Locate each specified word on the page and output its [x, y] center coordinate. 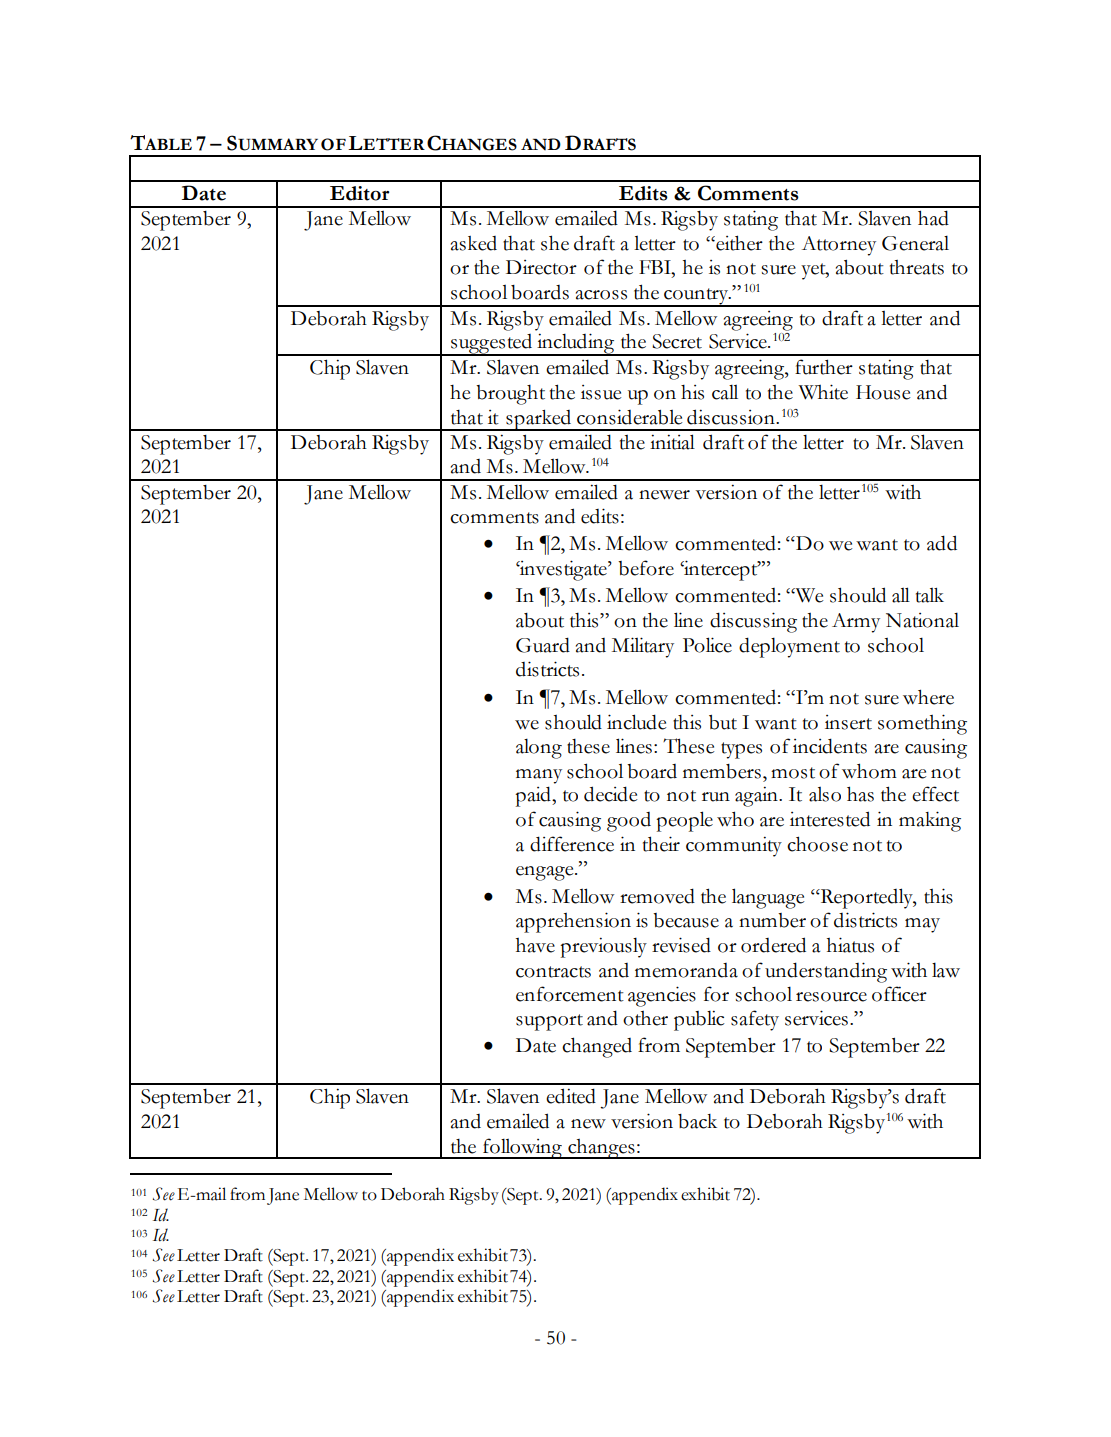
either [738, 243]
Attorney [839, 246]
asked [474, 243]
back [697, 1121]
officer [899, 994]
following [522, 1148]
